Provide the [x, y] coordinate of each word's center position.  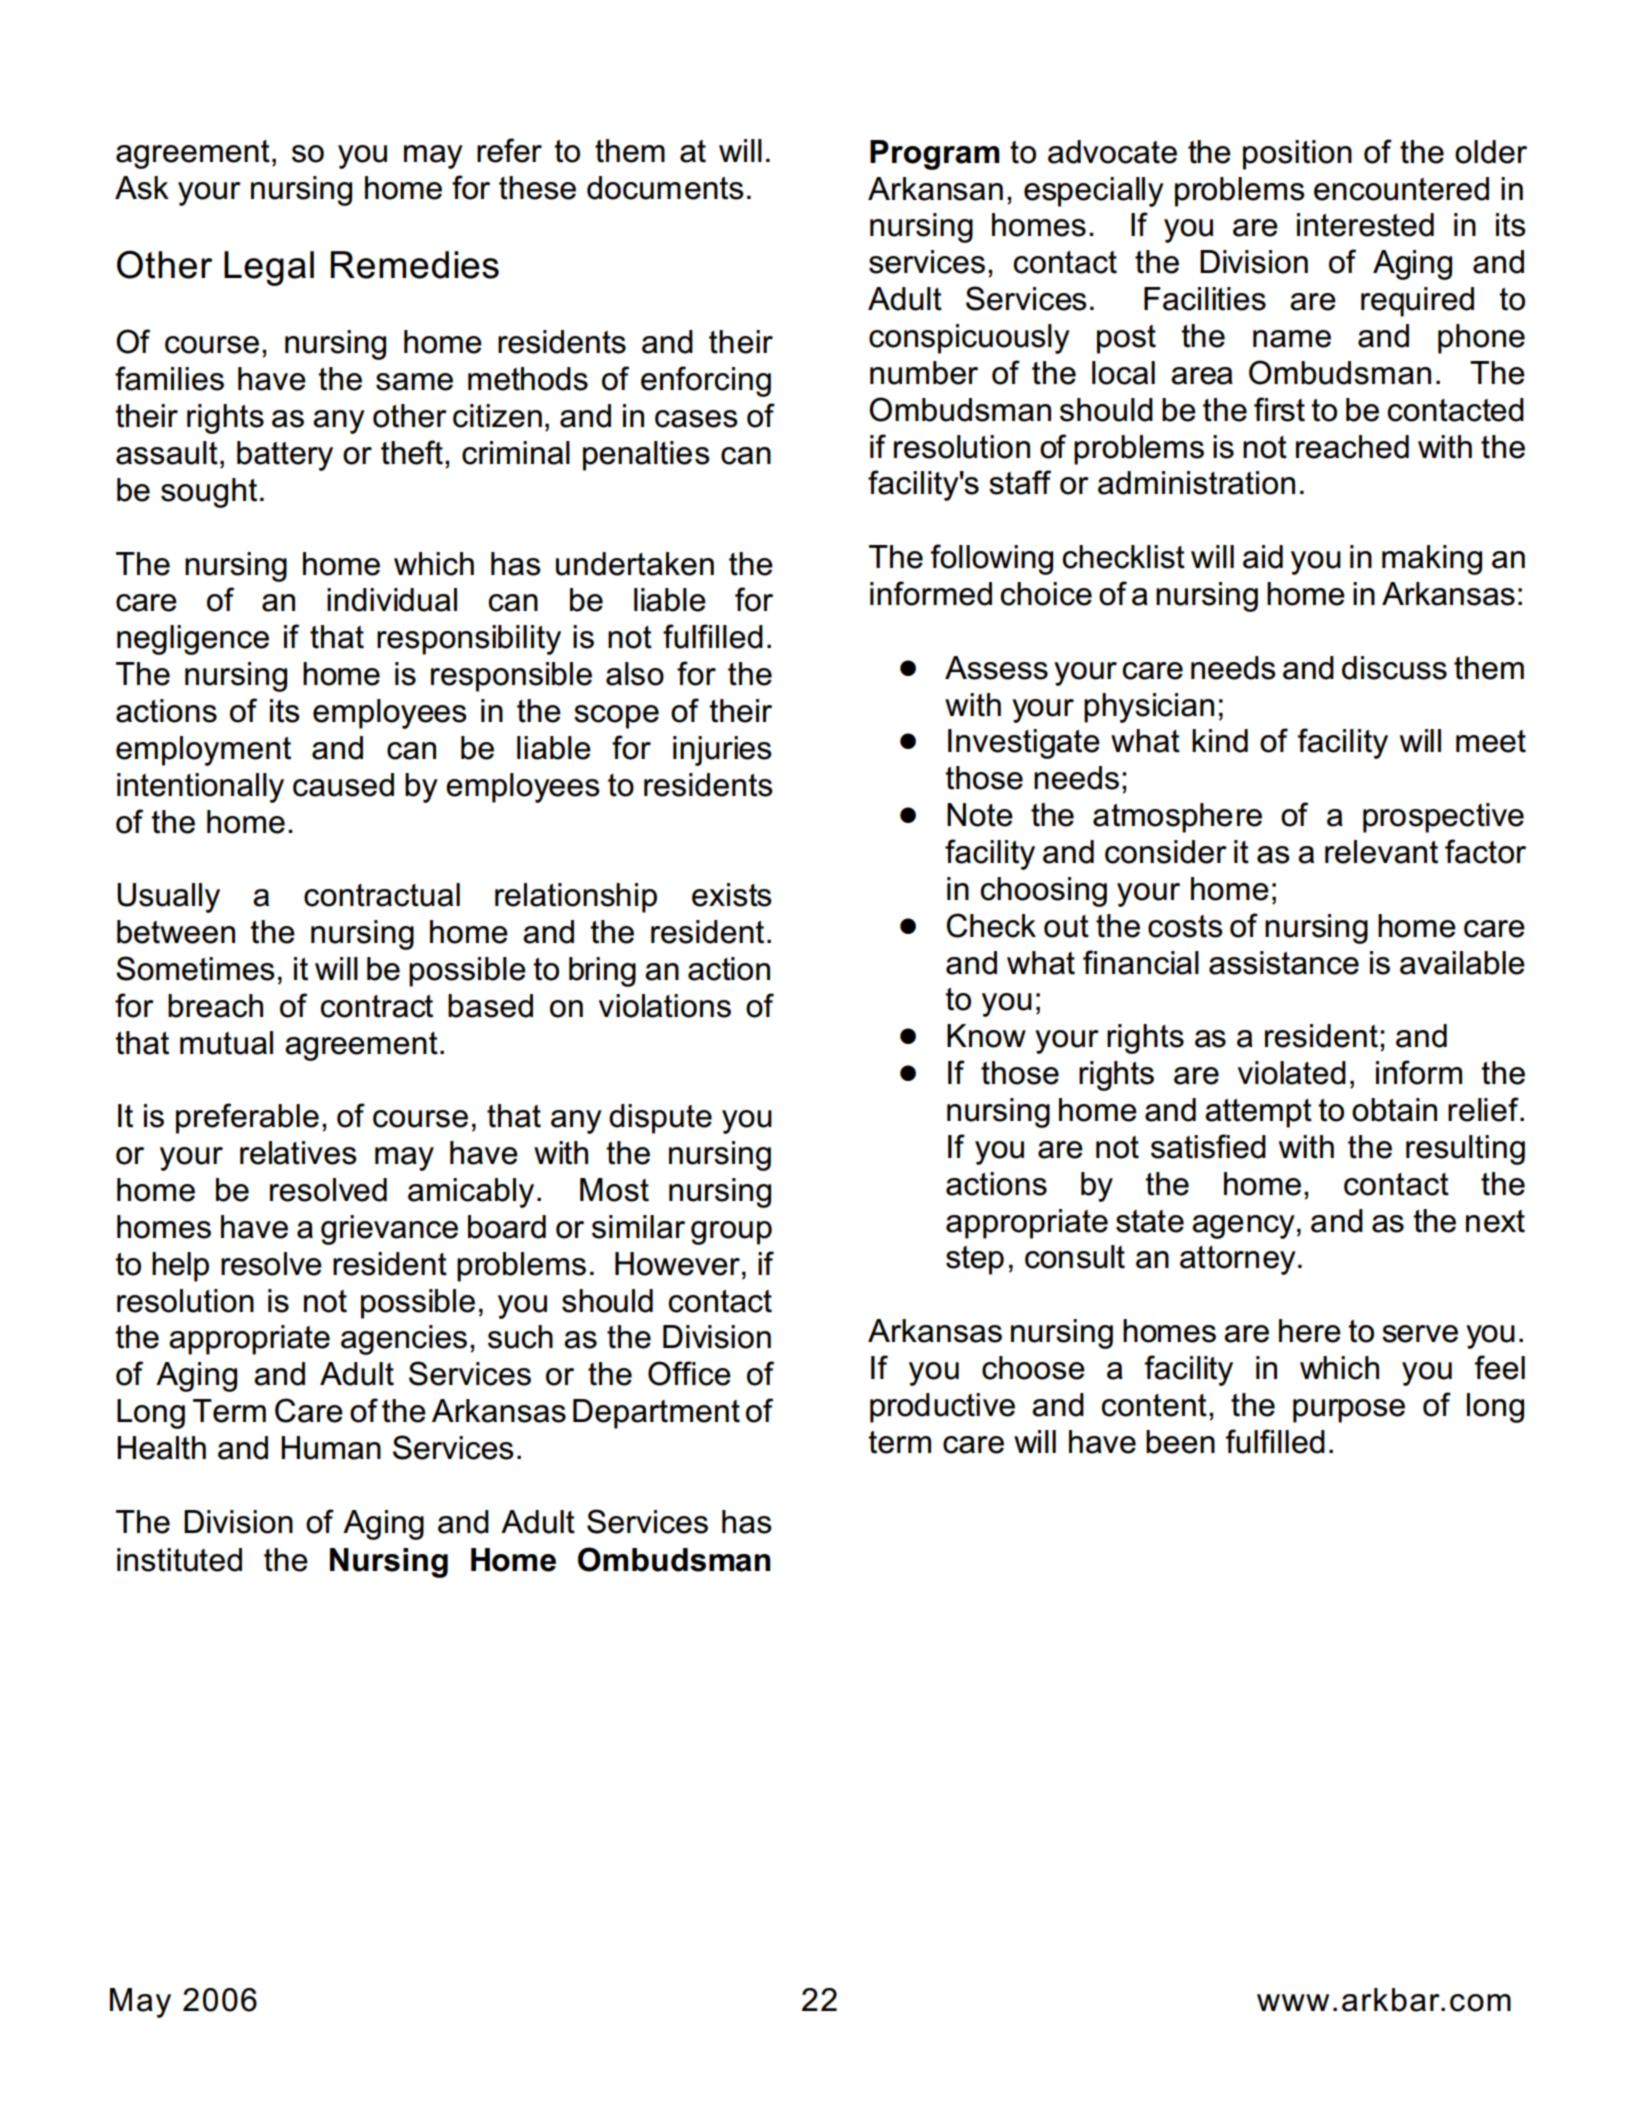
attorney [1238, 1260]
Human [331, 1448]
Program [934, 155]
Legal [269, 268]
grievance [389, 1230]
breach [215, 1006]
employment [203, 751]
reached [1352, 447]
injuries [722, 751]
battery [285, 456]
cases [696, 419]
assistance [1284, 963]
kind [1220, 741]
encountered [1401, 189]
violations [665, 1006]
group [731, 1233]
